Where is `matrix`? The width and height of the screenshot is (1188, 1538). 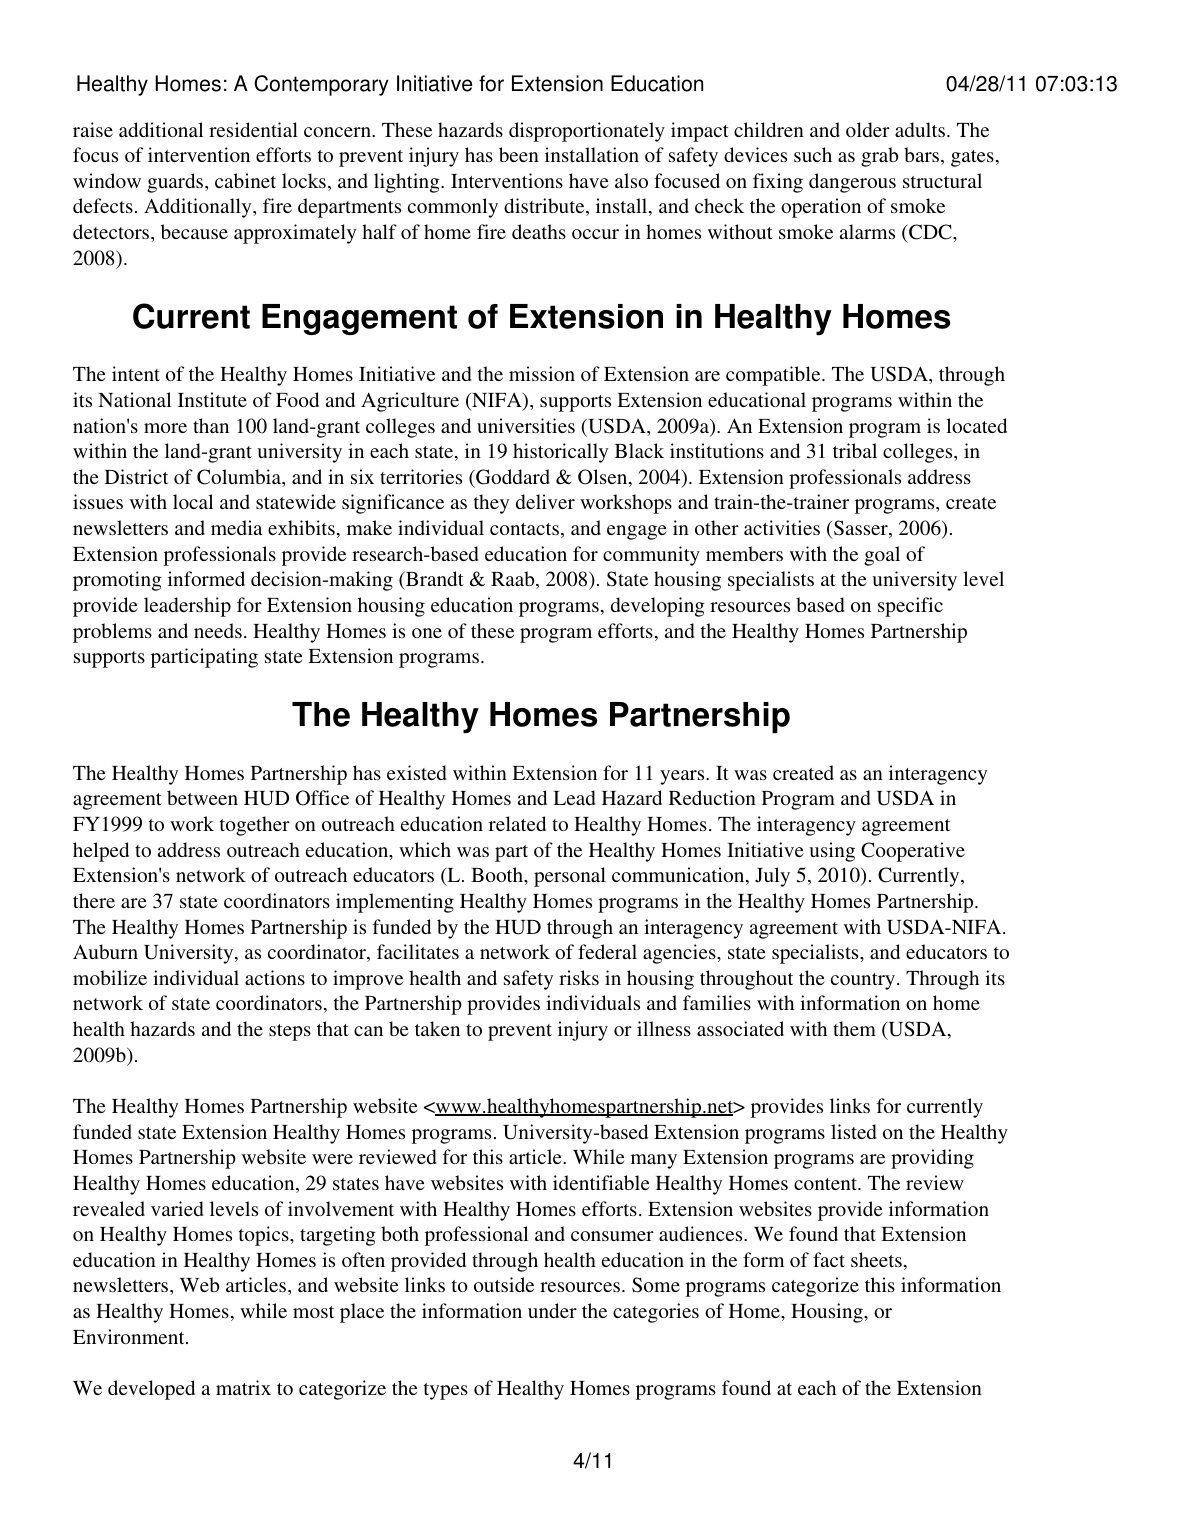 matrix is located at coordinates (243, 1387).
